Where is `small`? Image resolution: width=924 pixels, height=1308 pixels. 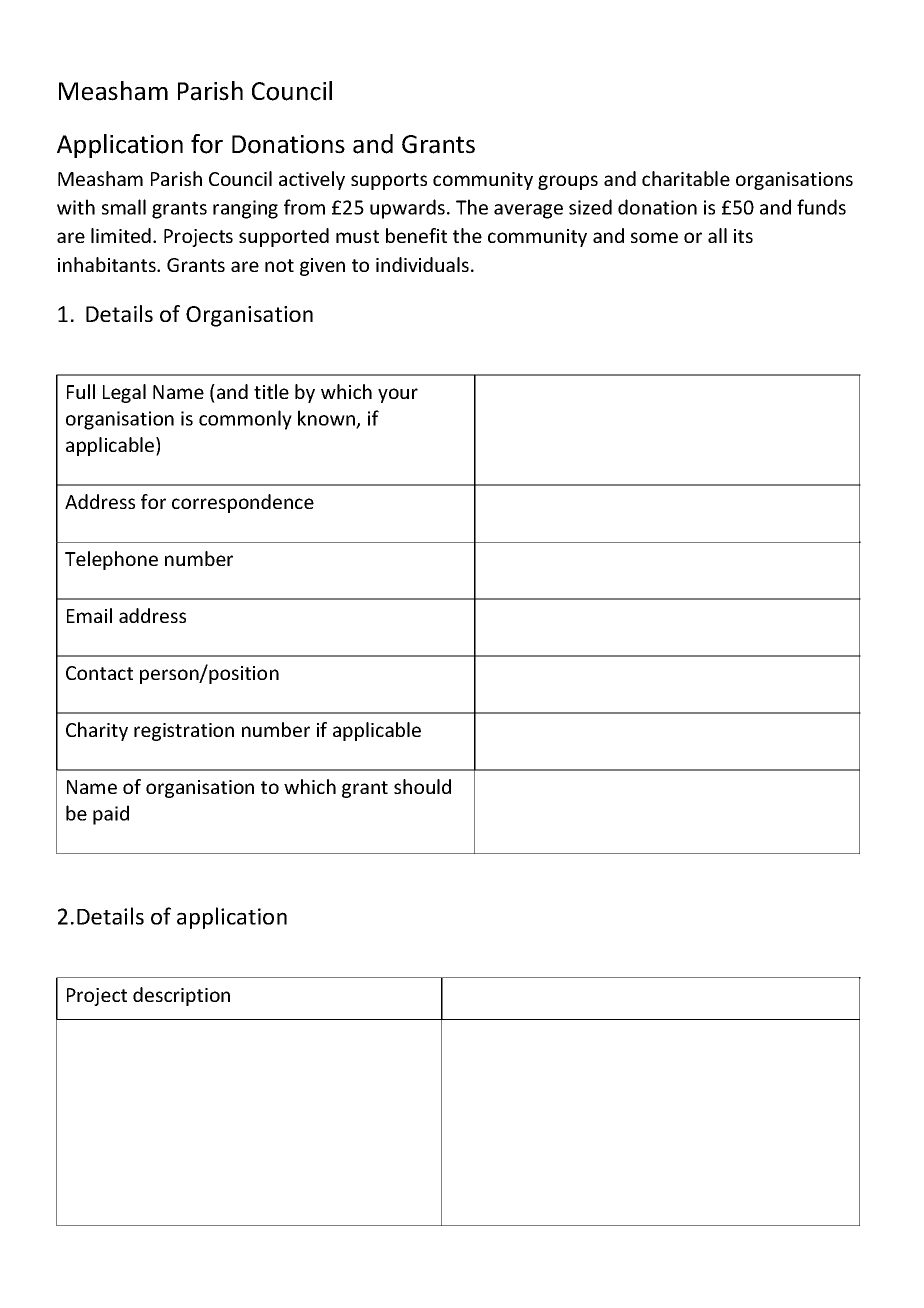 small is located at coordinates (124, 207).
